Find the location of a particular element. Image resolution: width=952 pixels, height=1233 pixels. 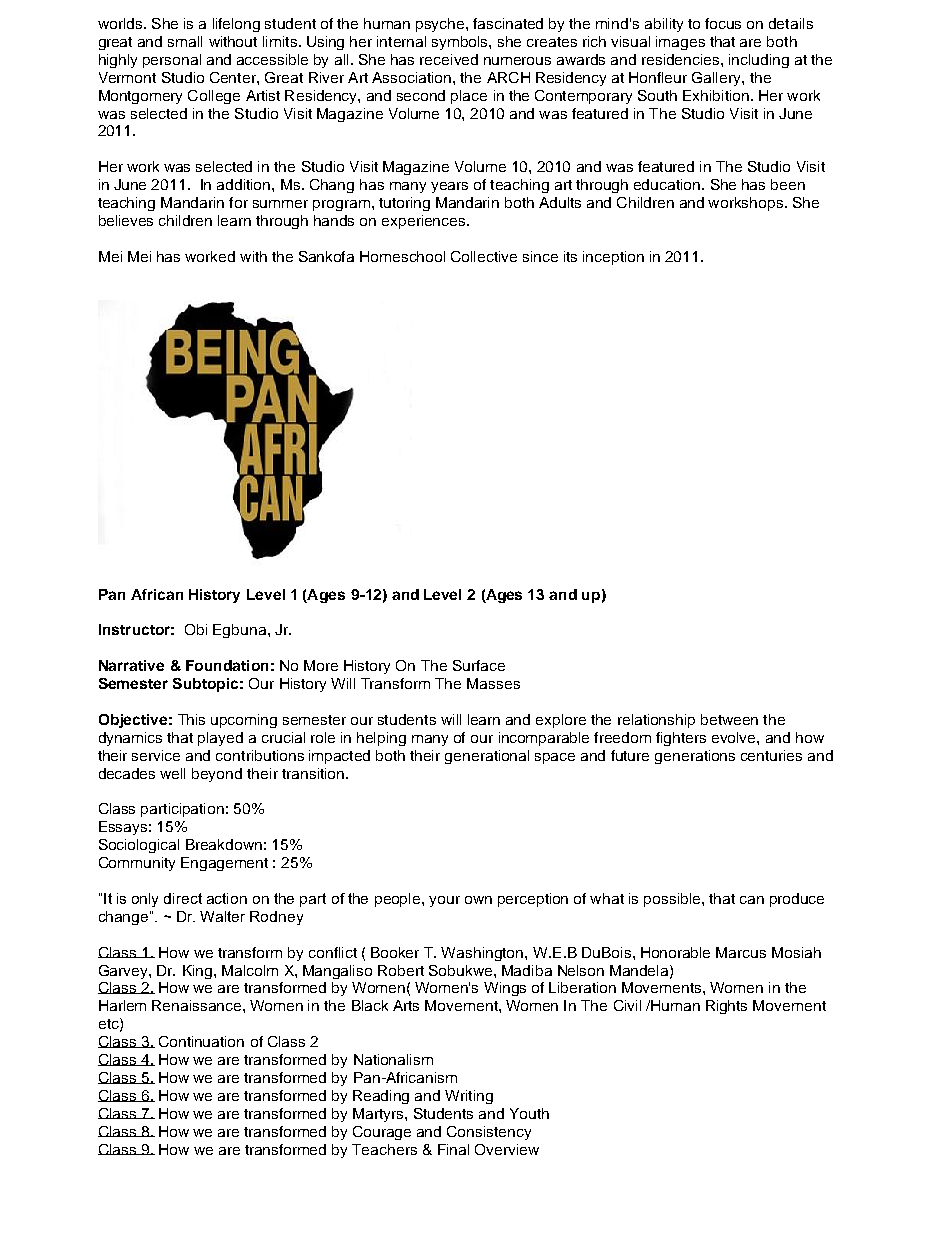

Continuation is located at coordinates (201, 1041).
